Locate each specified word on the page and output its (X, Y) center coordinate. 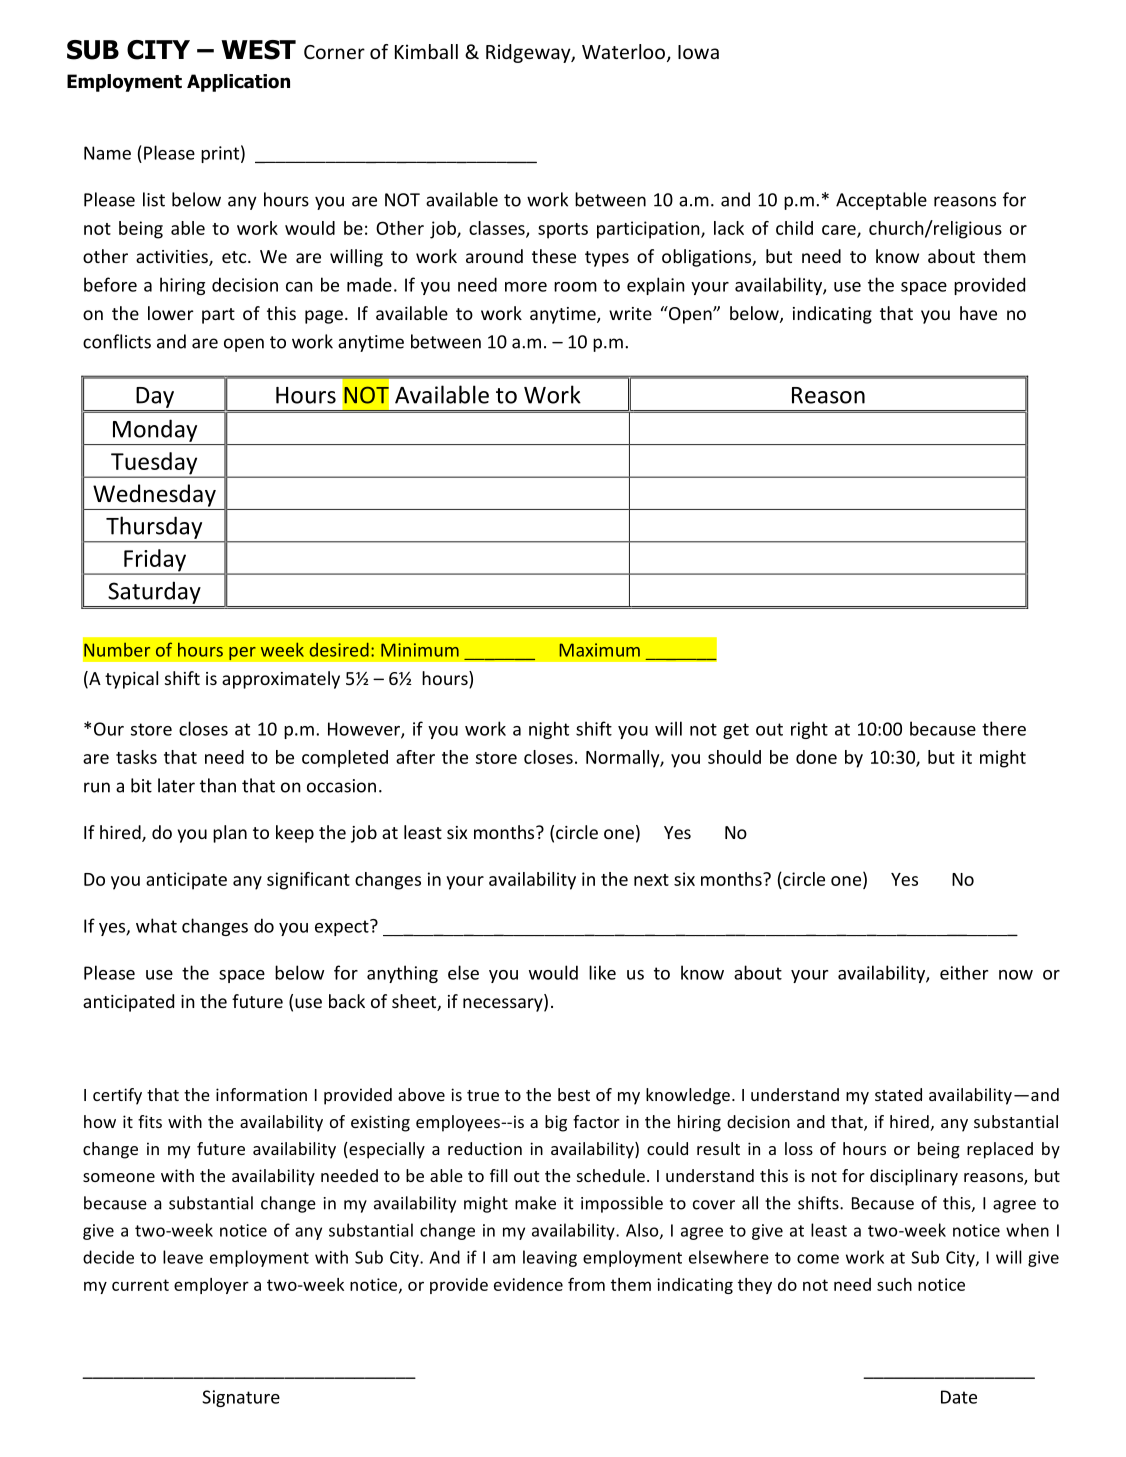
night (549, 730)
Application (238, 83)
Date (959, 1397)
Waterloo (623, 51)
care (840, 231)
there (1004, 728)
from (586, 1284)
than (218, 785)
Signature (241, 1398)
